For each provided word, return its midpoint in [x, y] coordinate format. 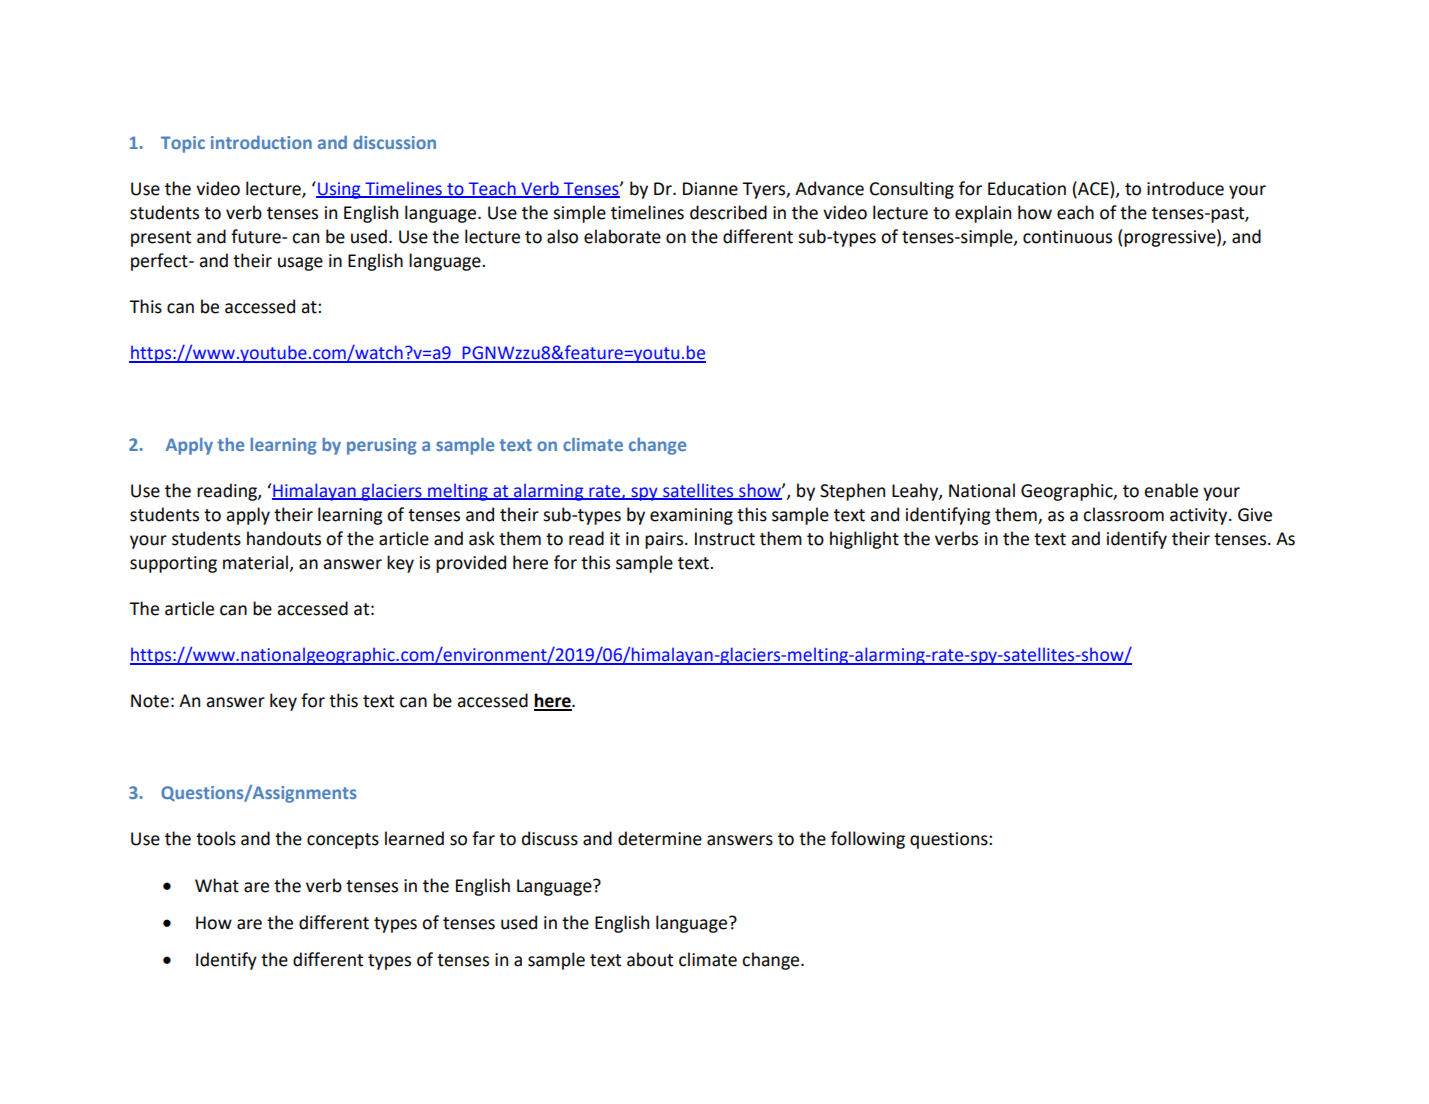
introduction [261, 142]
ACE [1093, 188]
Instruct [725, 539]
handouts [284, 538]
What [217, 885]
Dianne [710, 189]
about [650, 959]
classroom [1123, 514]
